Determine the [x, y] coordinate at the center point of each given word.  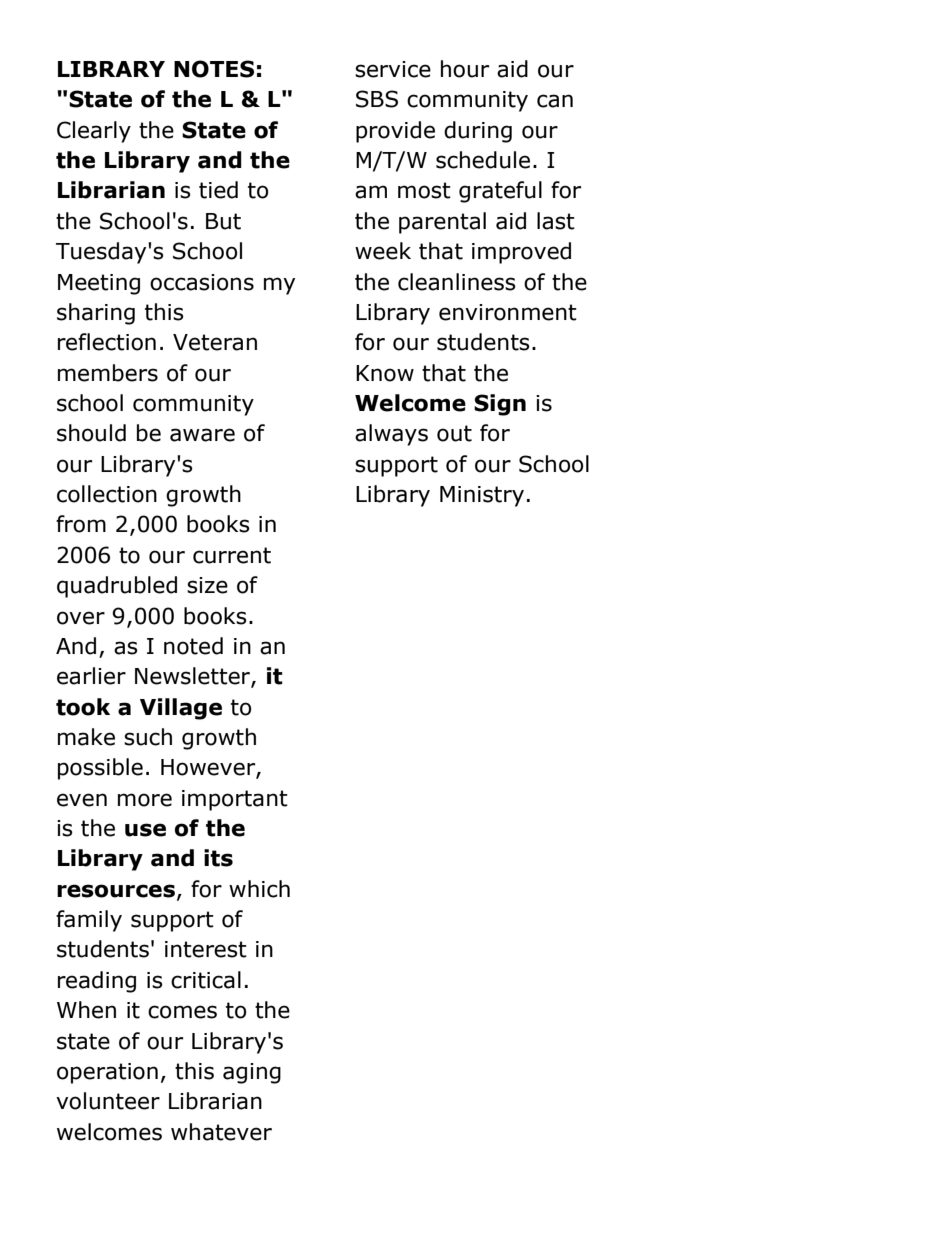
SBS [377, 99]
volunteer [108, 1101]
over [81, 618]
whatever [221, 1132]
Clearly [94, 132]
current [232, 555]
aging [252, 1073]
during [478, 132]
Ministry [482, 496]
